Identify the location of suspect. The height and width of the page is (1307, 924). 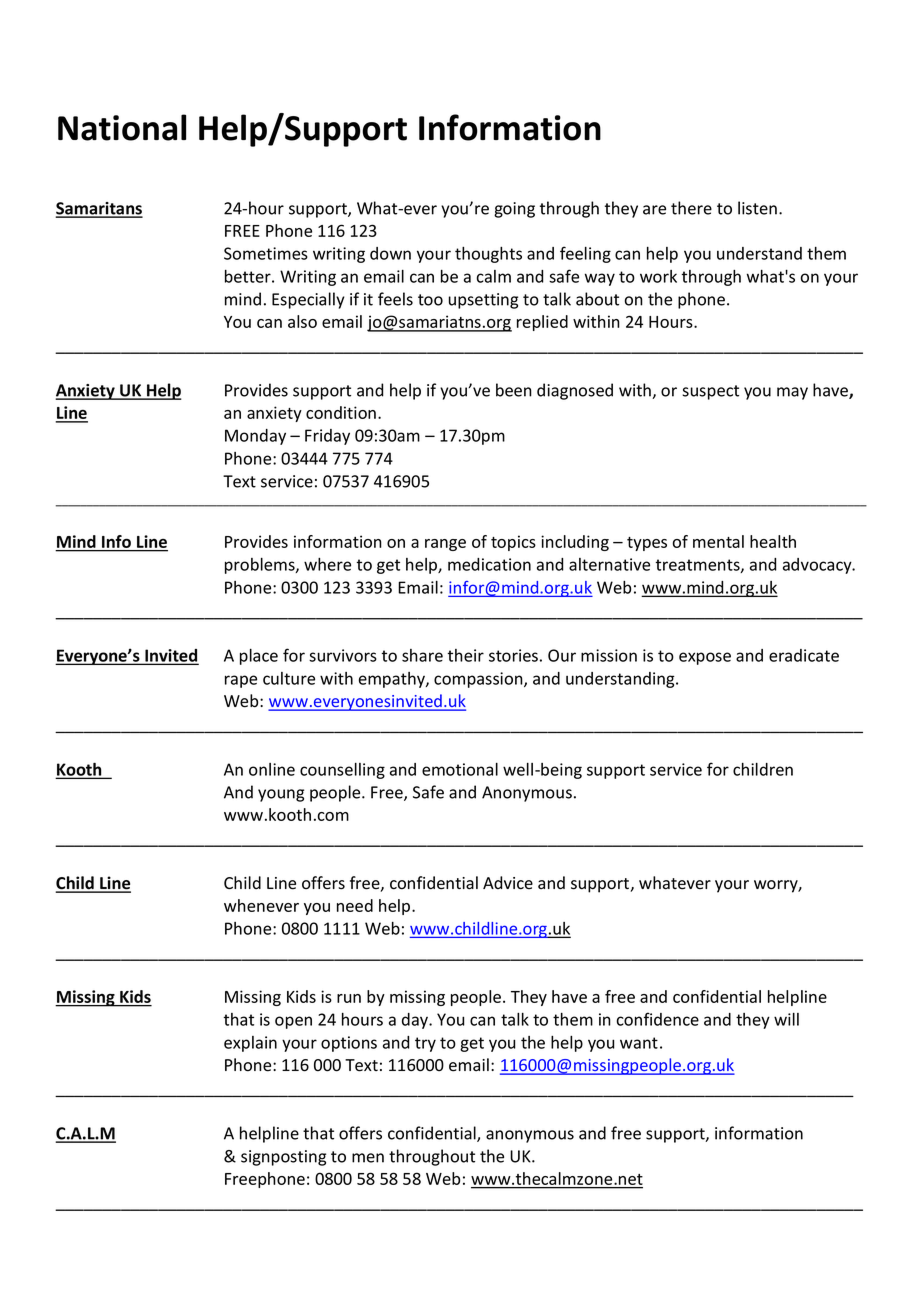
(710, 392).
